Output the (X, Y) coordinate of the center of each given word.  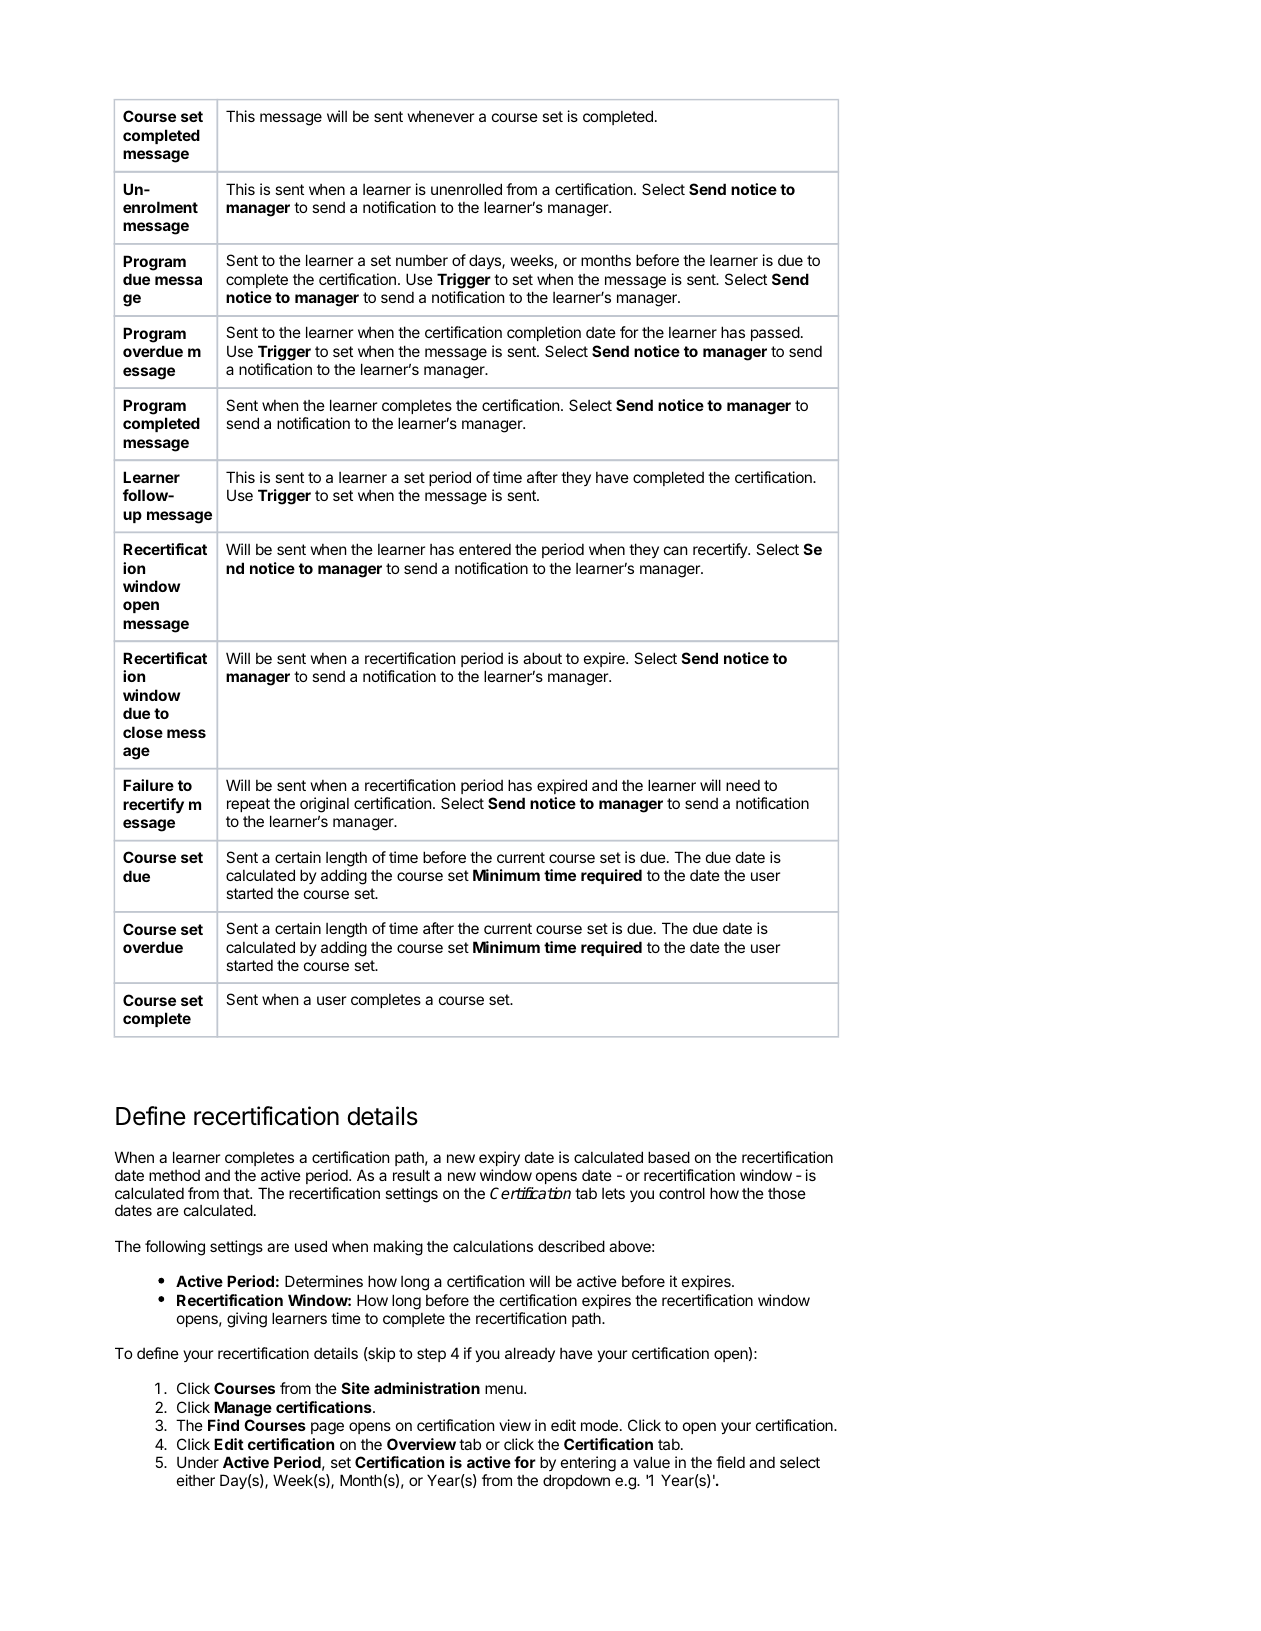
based (669, 1157)
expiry (499, 1158)
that (237, 1193)
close (143, 732)
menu (505, 1389)
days (486, 261)
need (743, 785)
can (675, 550)
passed (775, 333)
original (324, 806)
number (422, 260)
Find (223, 1425)
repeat (248, 805)
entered (485, 549)
